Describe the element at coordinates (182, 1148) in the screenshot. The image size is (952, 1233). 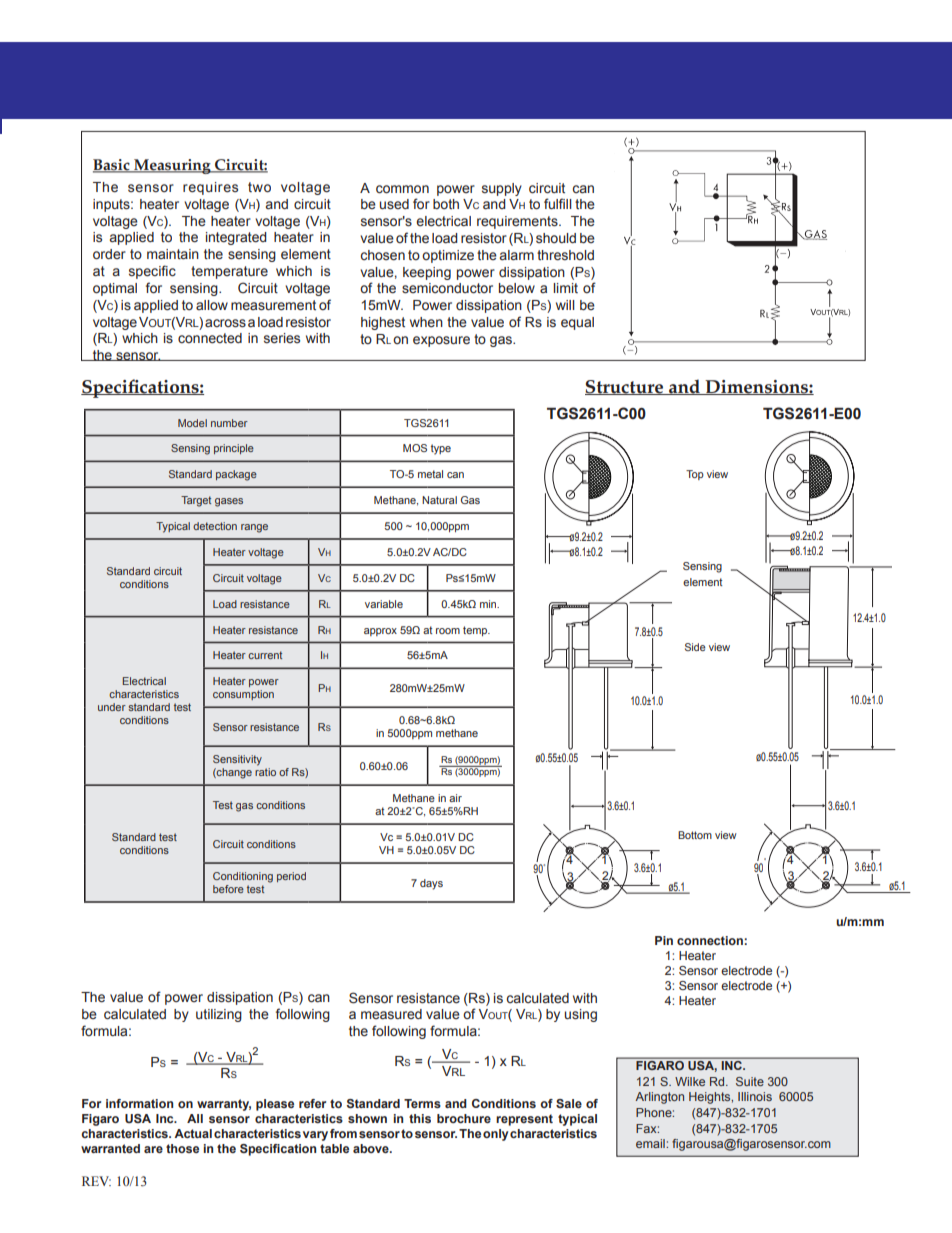
I see `those` at that location.
